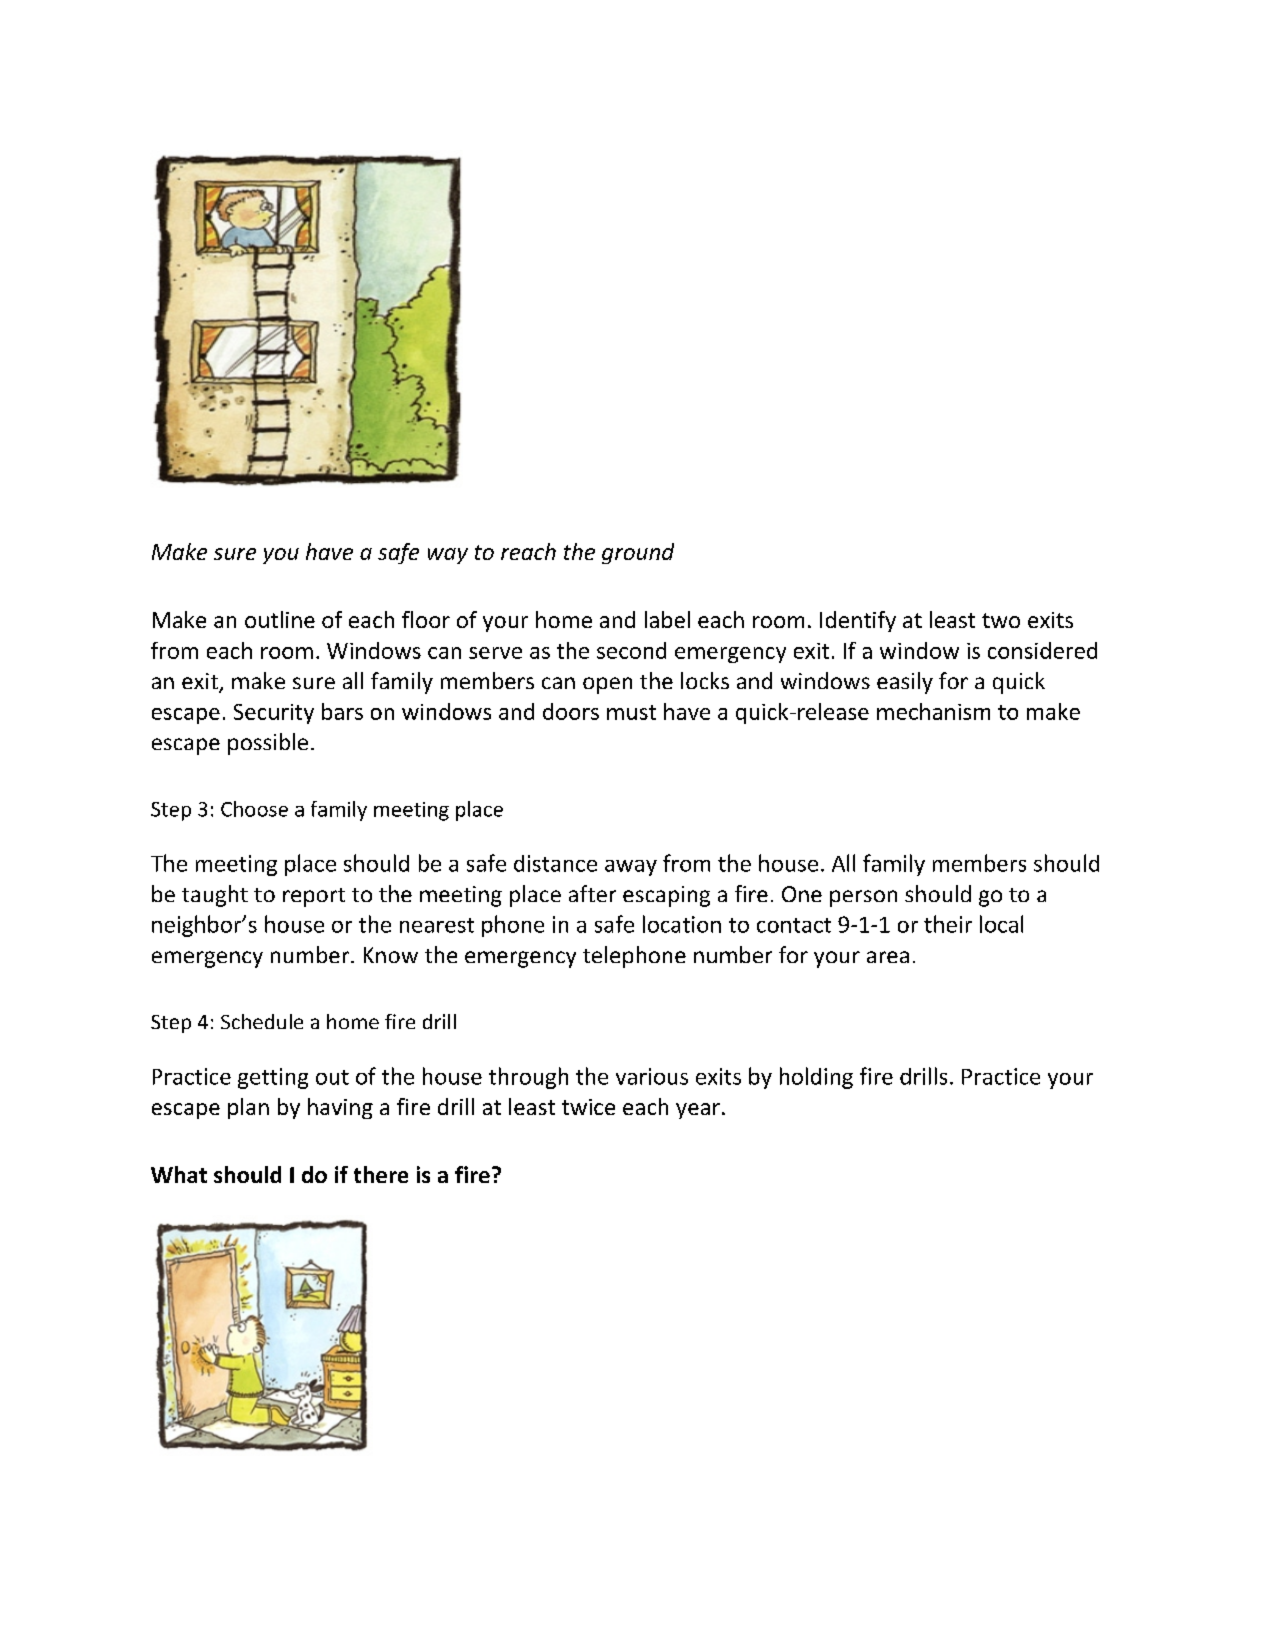 The width and height of the screenshot is (1277, 1652). What do you see at coordinates (381, 1174) in the screenshot?
I see `there` at bounding box center [381, 1174].
